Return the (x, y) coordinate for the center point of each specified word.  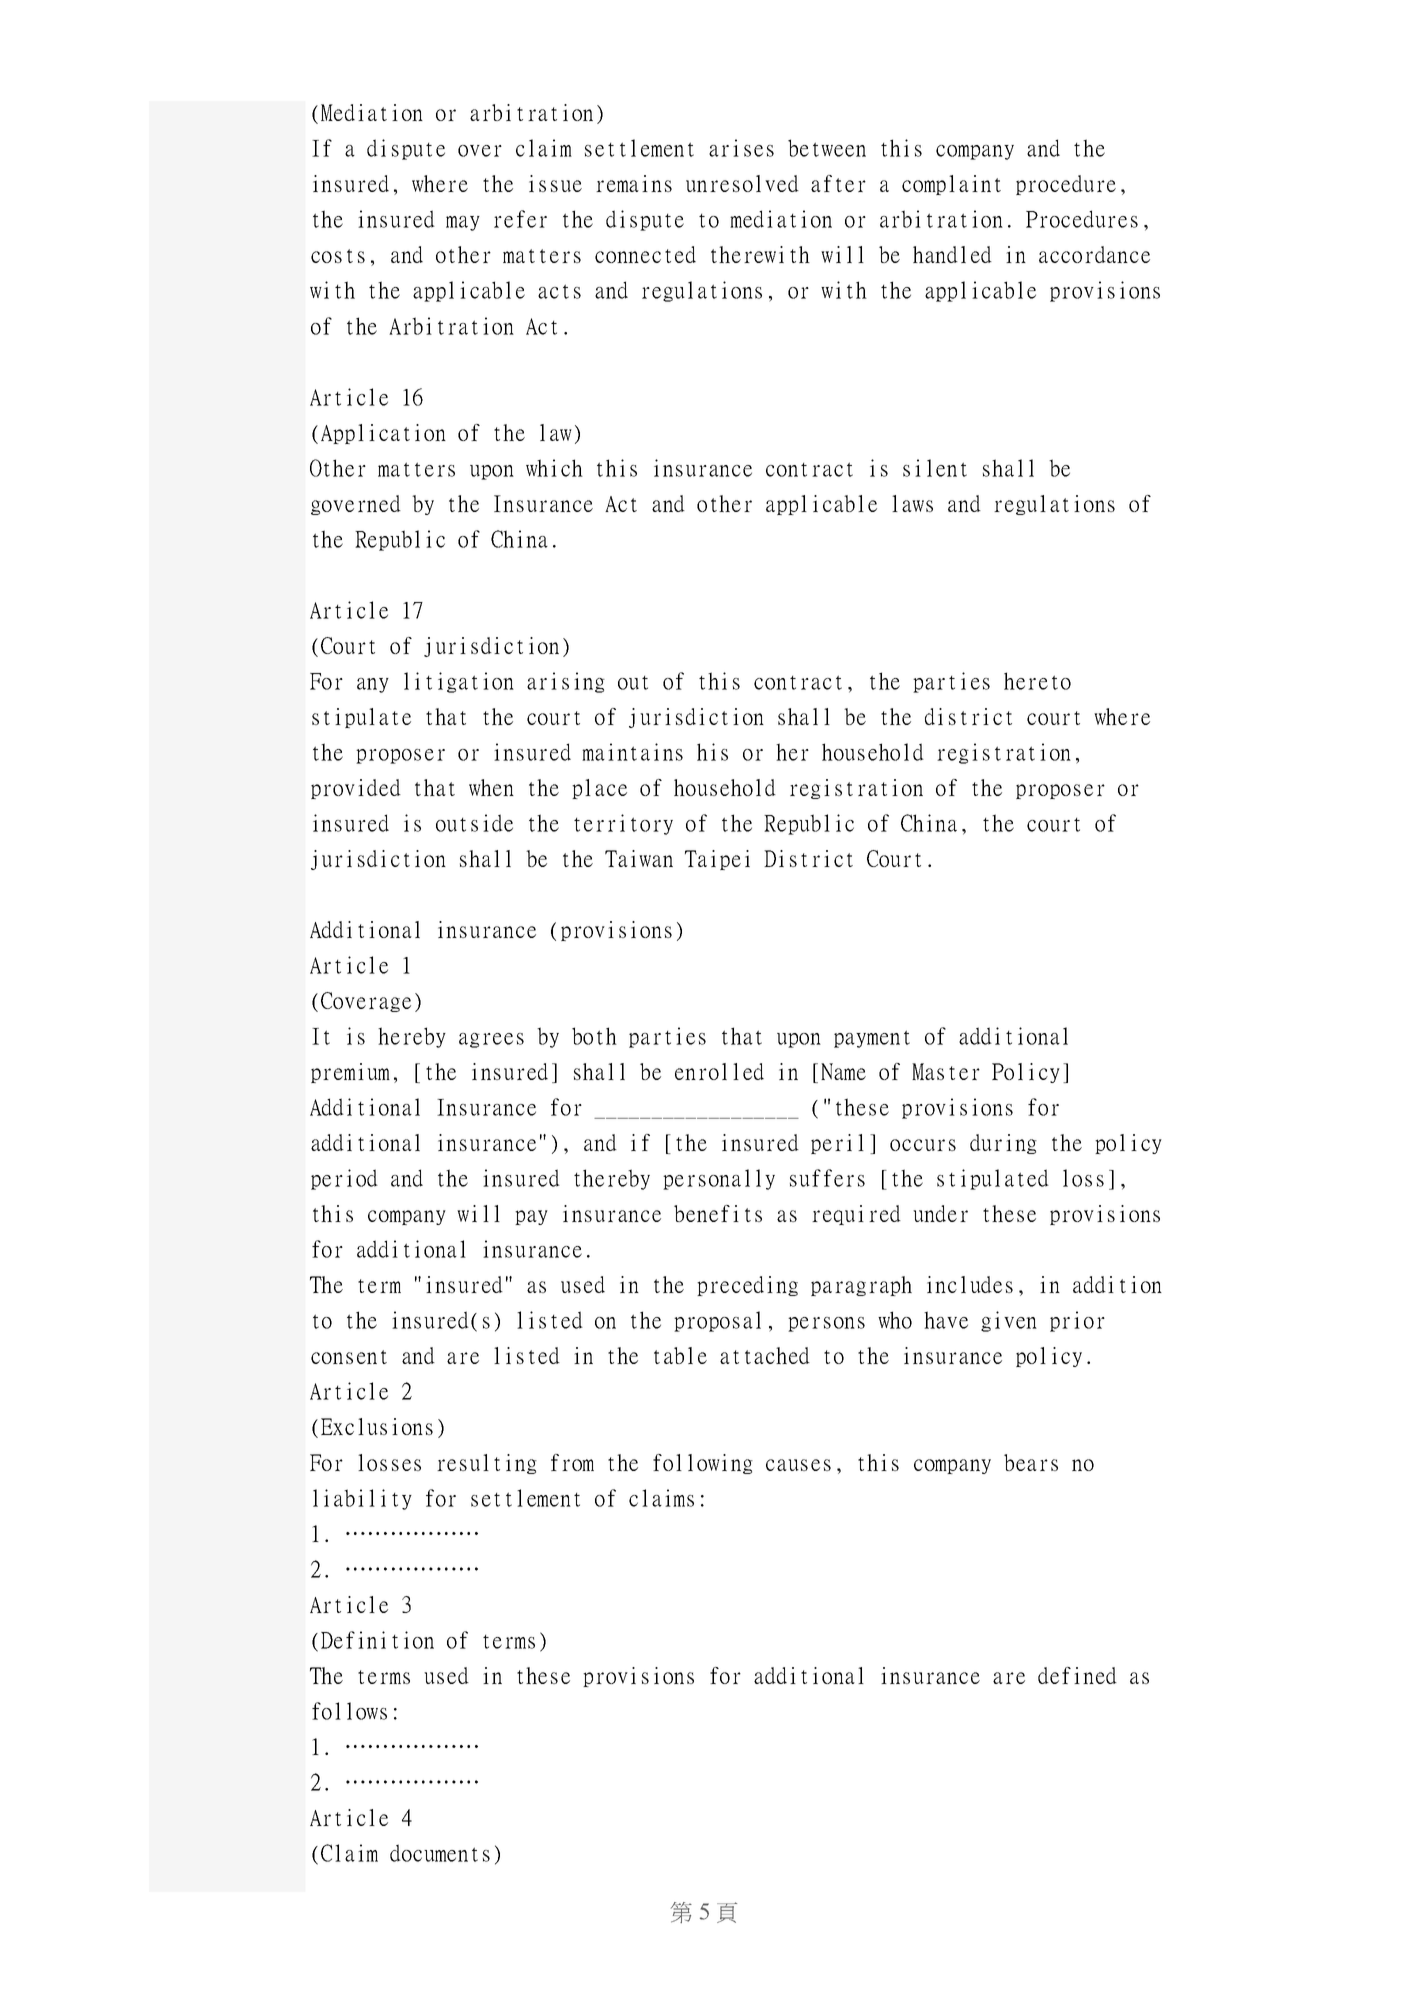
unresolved (742, 183)
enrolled (719, 1071)
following (703, 1464)
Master (946, 1071)
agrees (491, 1040)
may (463, 223)
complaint (951, 185)
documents (440, 1853)
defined (1077, 1675)
